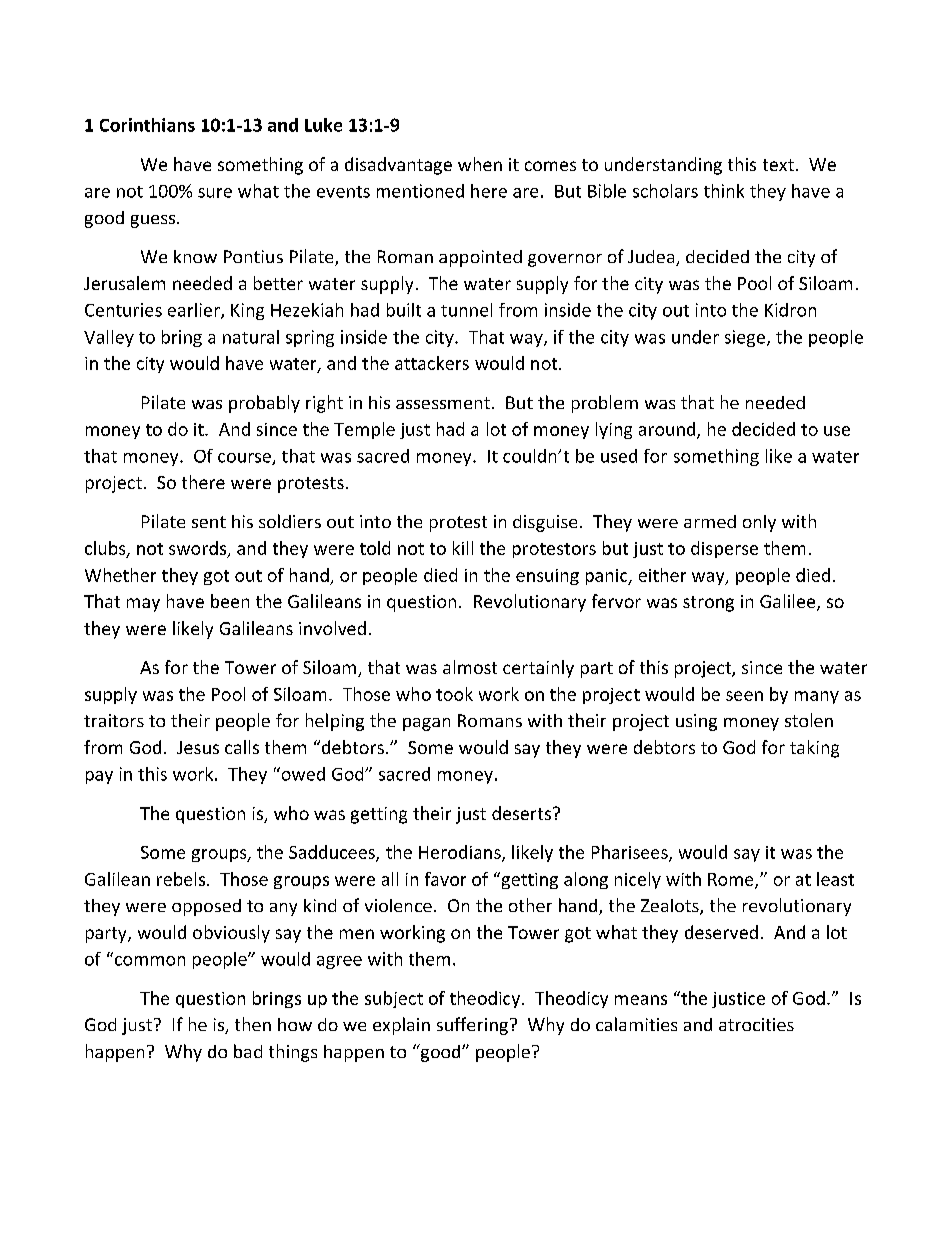  Describe the element at coordinates (732, 880) in the page. I see `Rome` at that location.
